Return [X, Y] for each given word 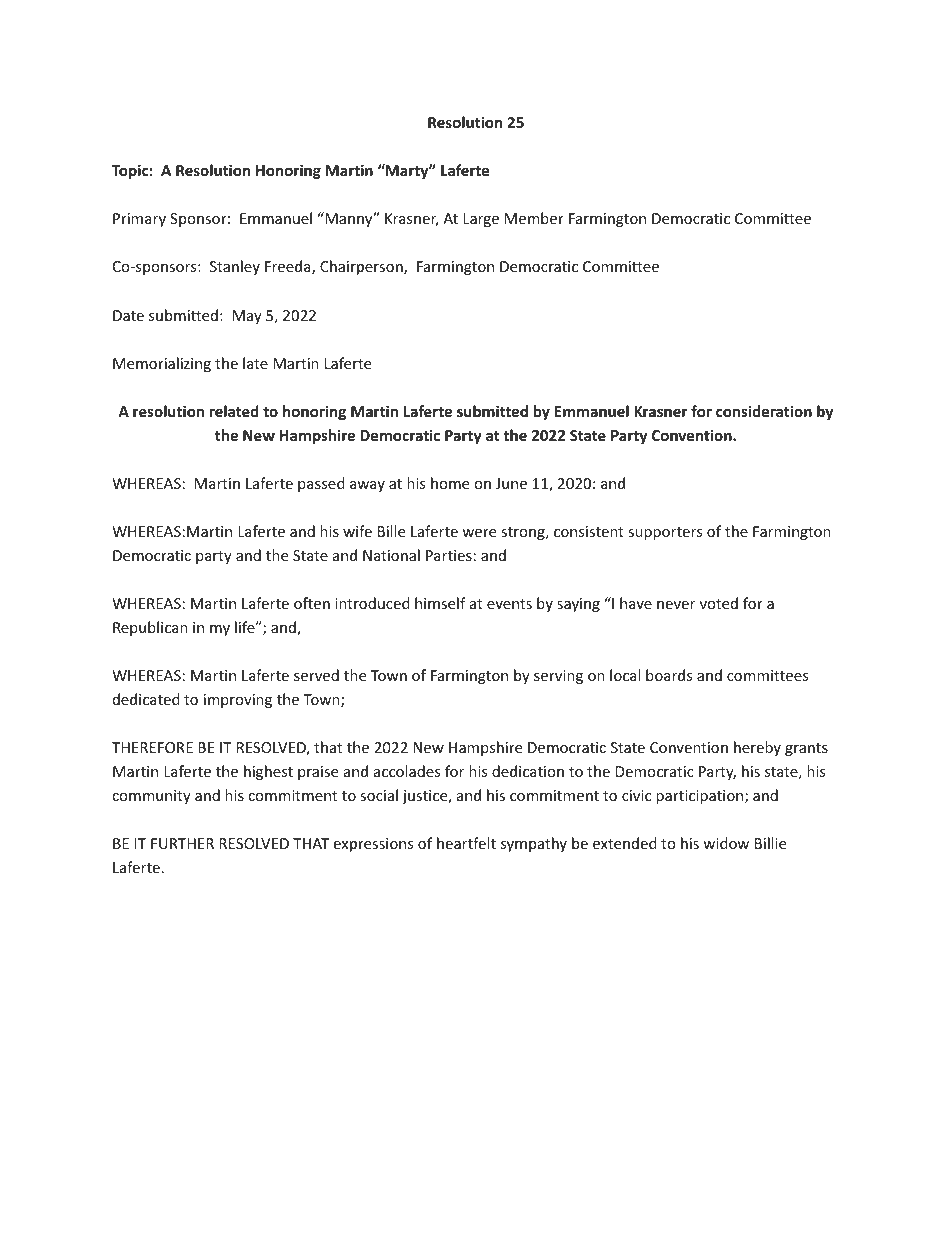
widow [726, 843]
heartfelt [466, 843]
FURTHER [182, 843]
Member [534, 218]
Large [481, 220]
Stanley [235, 267]
